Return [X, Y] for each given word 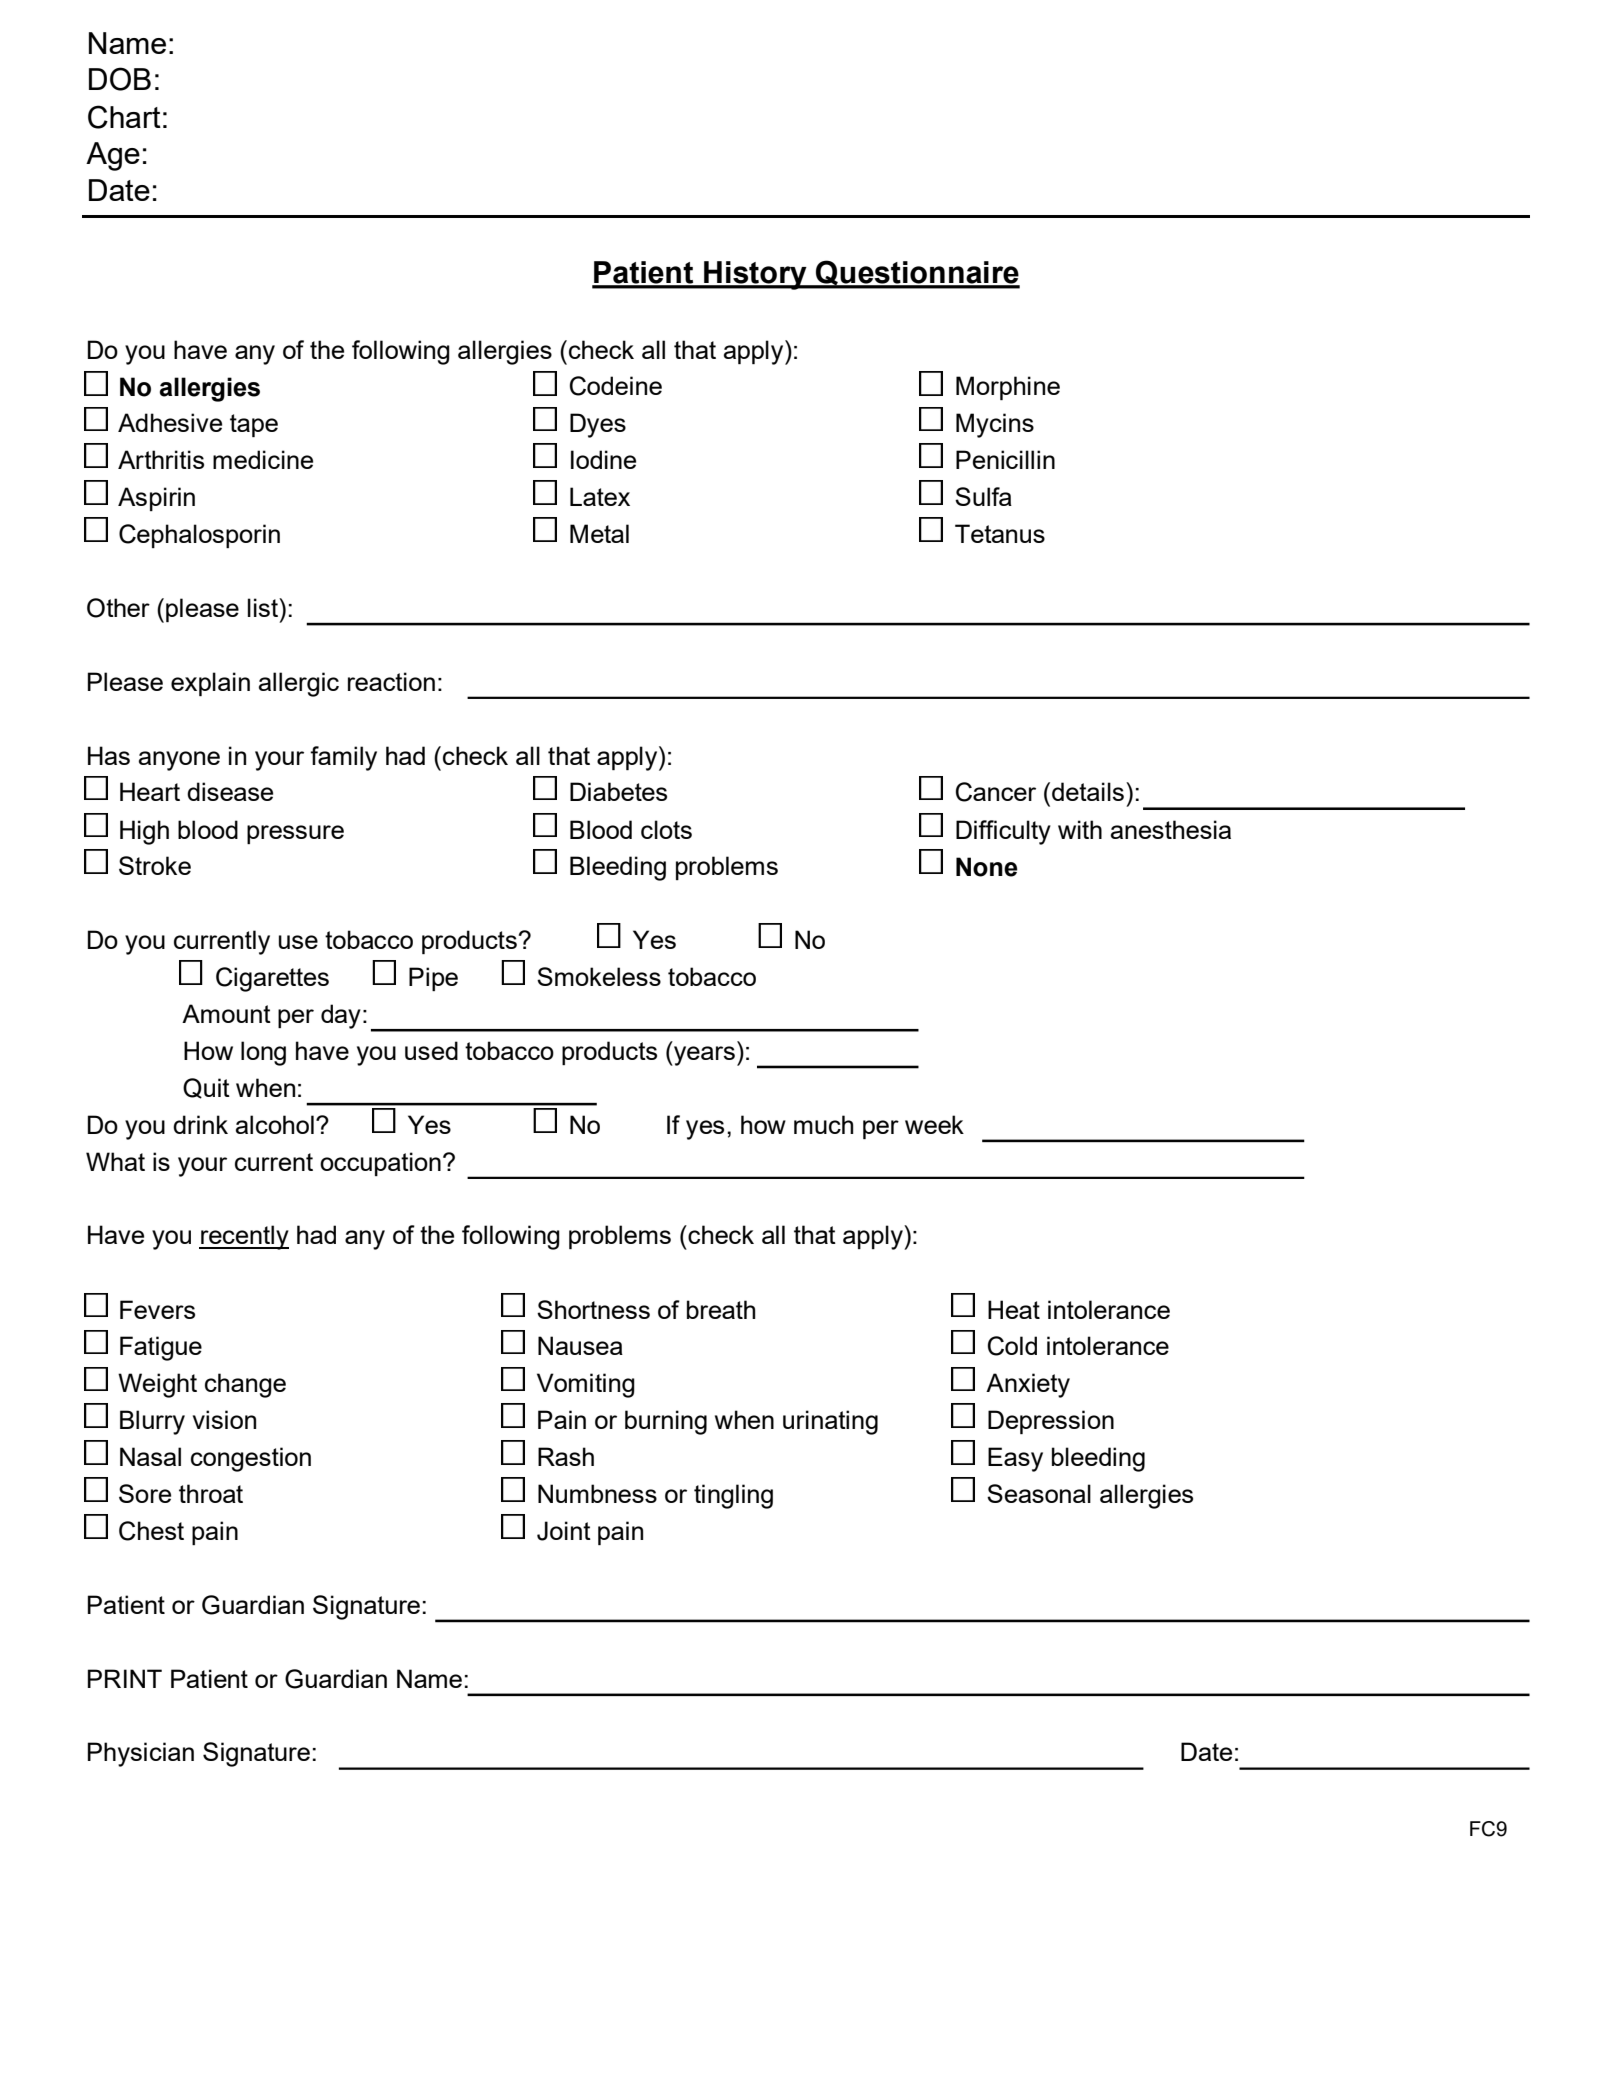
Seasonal [1039, 1493]
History [755, 275]
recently [244, 1237]
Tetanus [1000, 533]
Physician [141, 1754]
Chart [124, 117]
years [703, 1056]
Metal [599, 533]
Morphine [1008, 388]
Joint [564, 1531]
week [934, 1124]
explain [210, 684]
